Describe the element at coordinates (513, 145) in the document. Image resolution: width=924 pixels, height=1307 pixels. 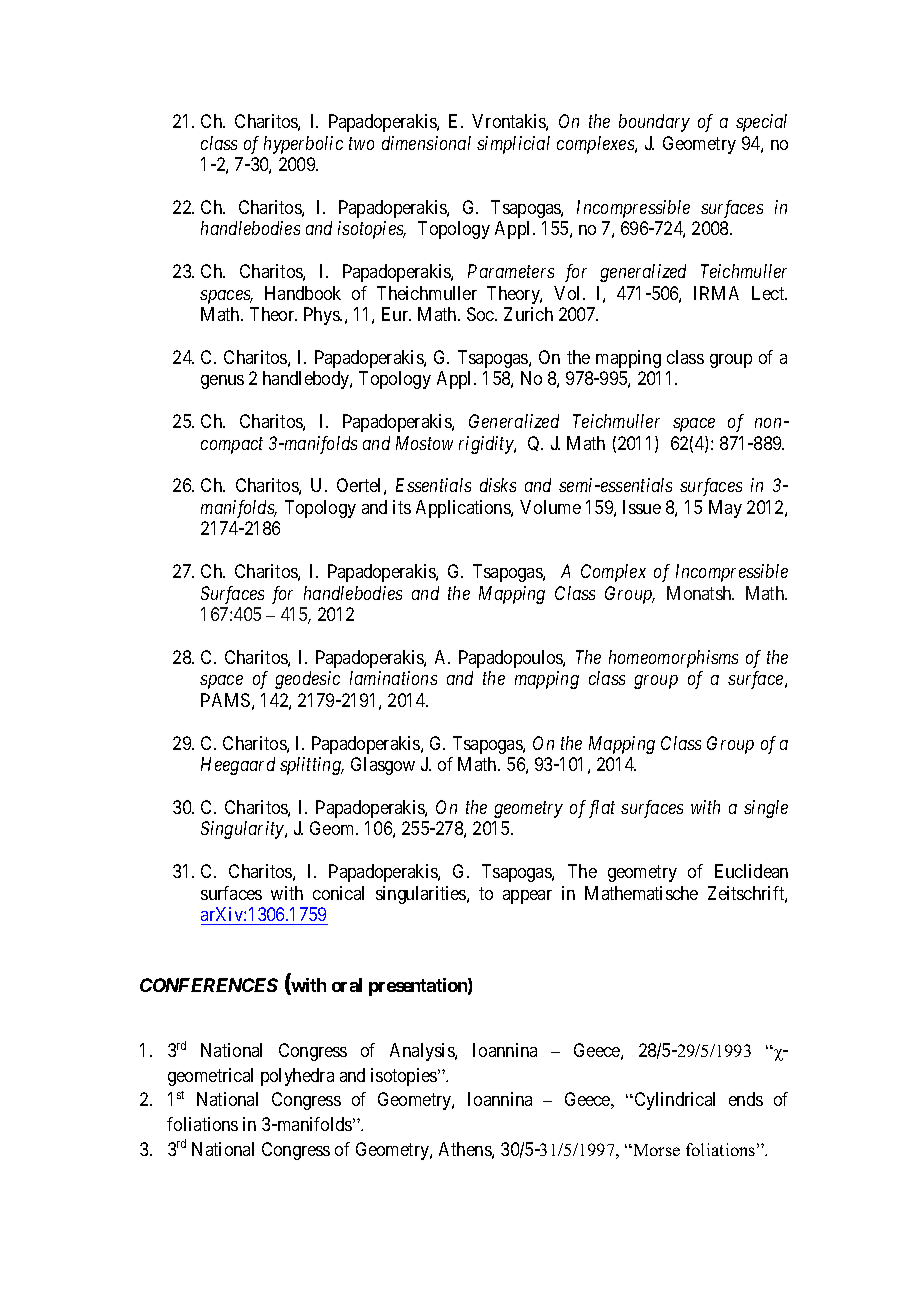
I see `simplicial` at that location.
